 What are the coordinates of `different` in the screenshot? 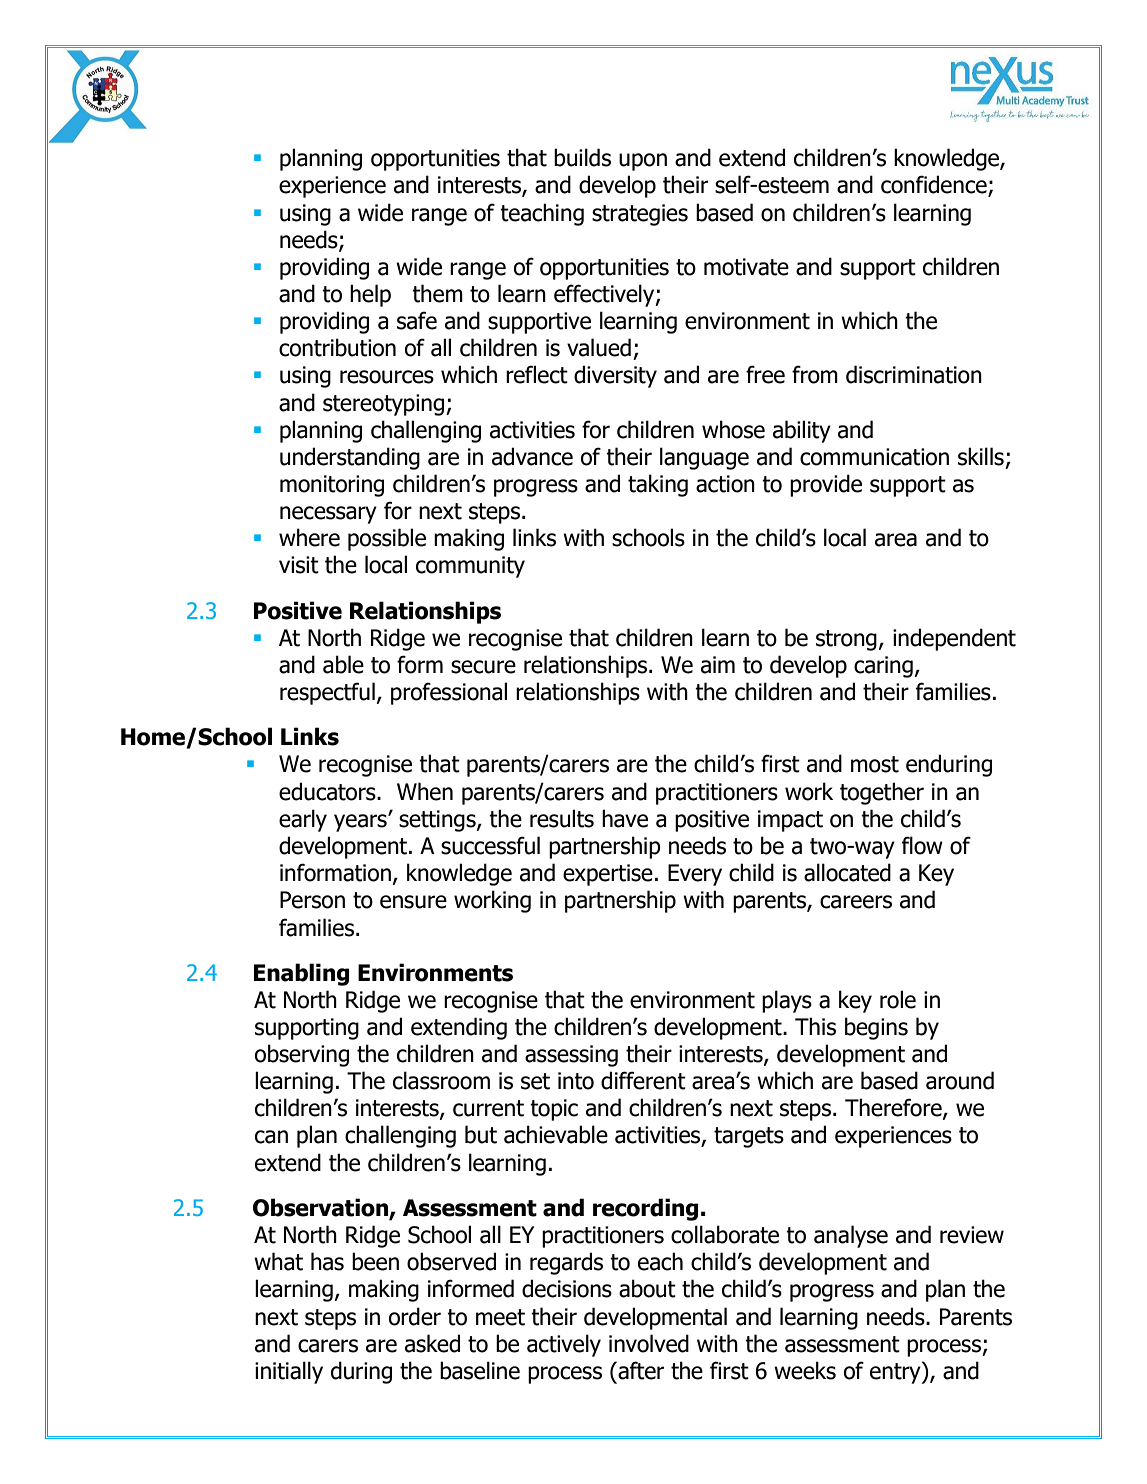 It's located at (643, 1080).
